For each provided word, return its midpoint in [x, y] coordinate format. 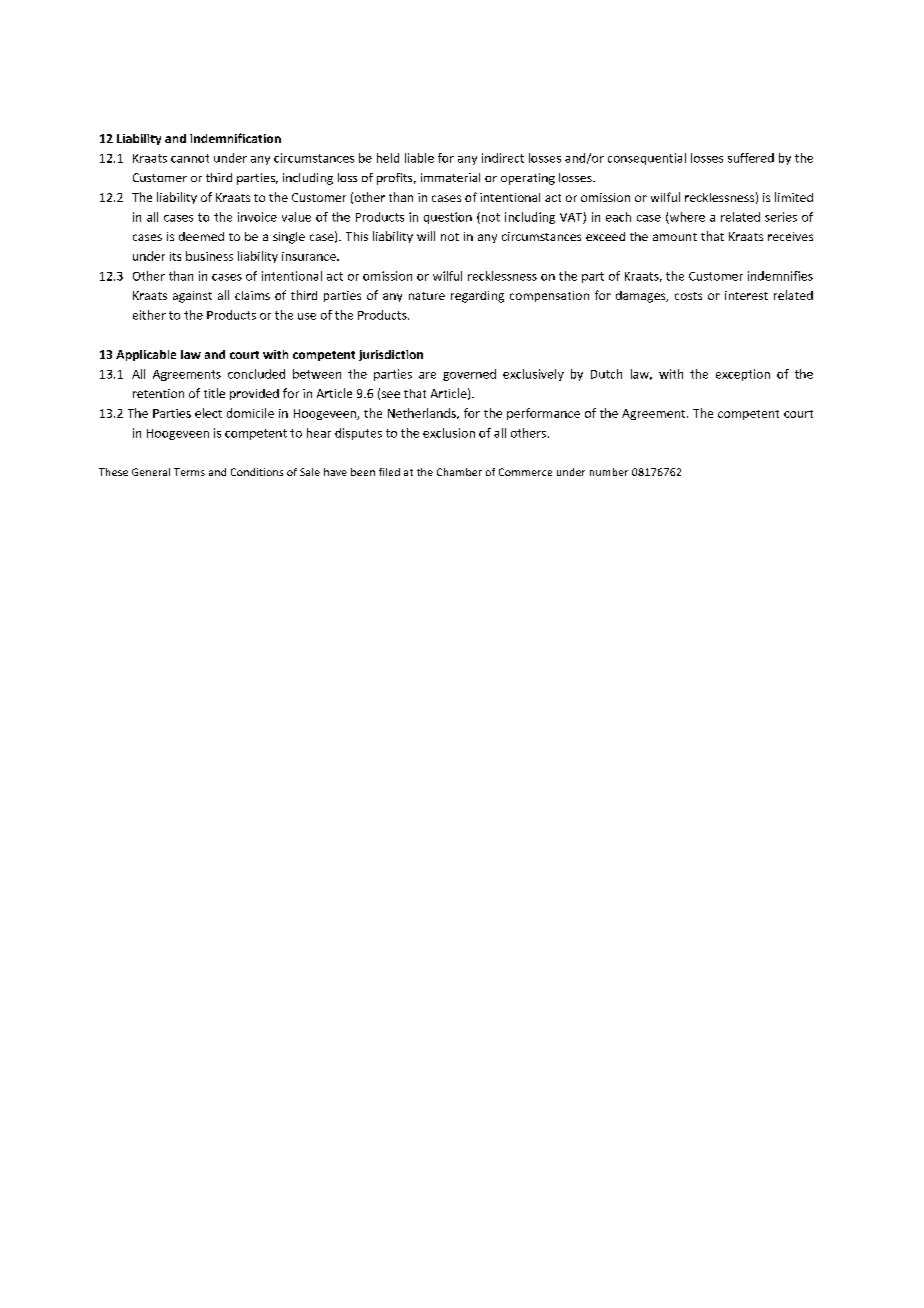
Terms [189, 472]
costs [688, 296]
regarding [477, 297]
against [192, 297]
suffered [751, 158]
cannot [190, 158]
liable [419, 158]
